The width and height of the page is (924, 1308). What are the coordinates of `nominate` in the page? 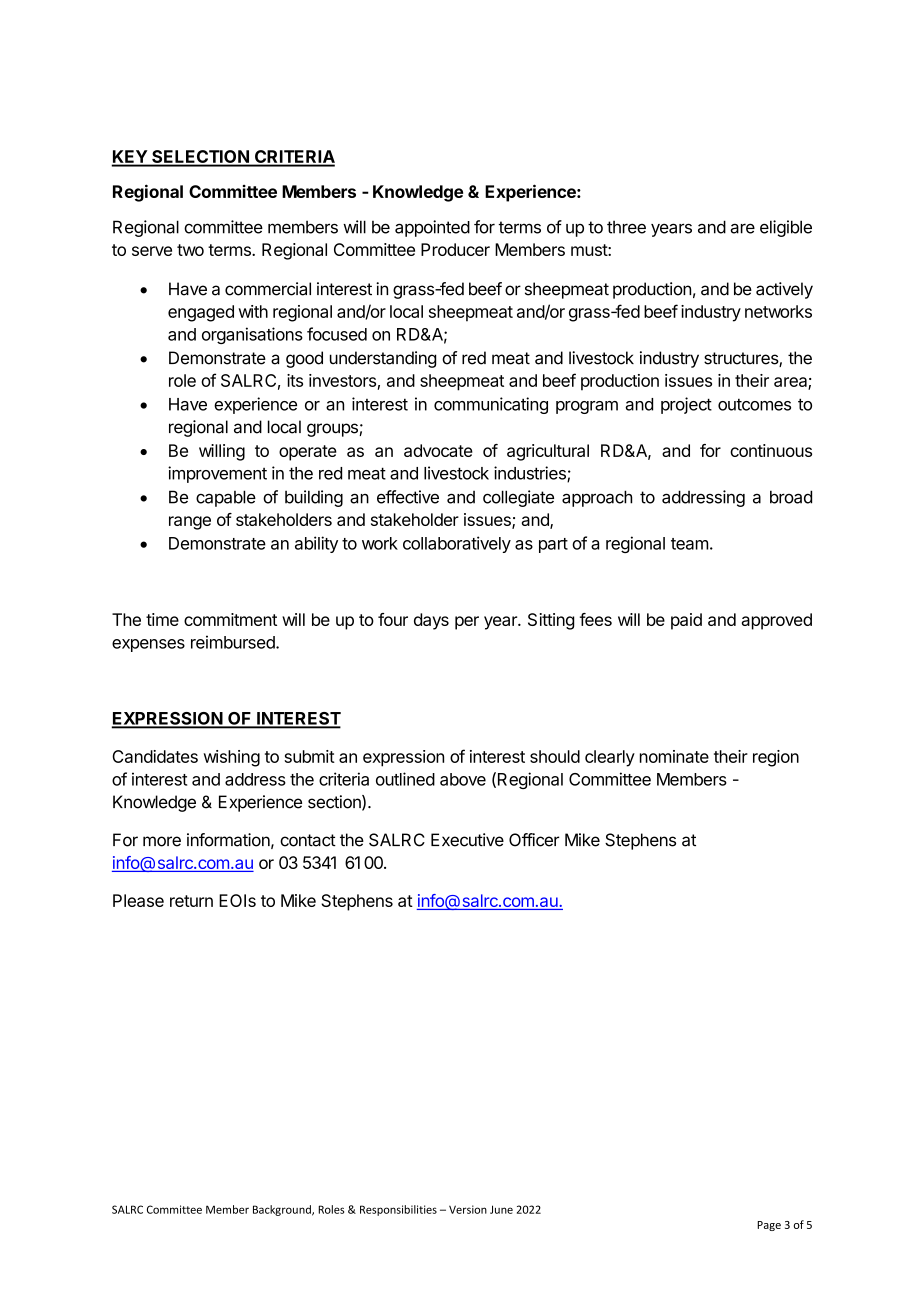 It's located at (674, 756).
